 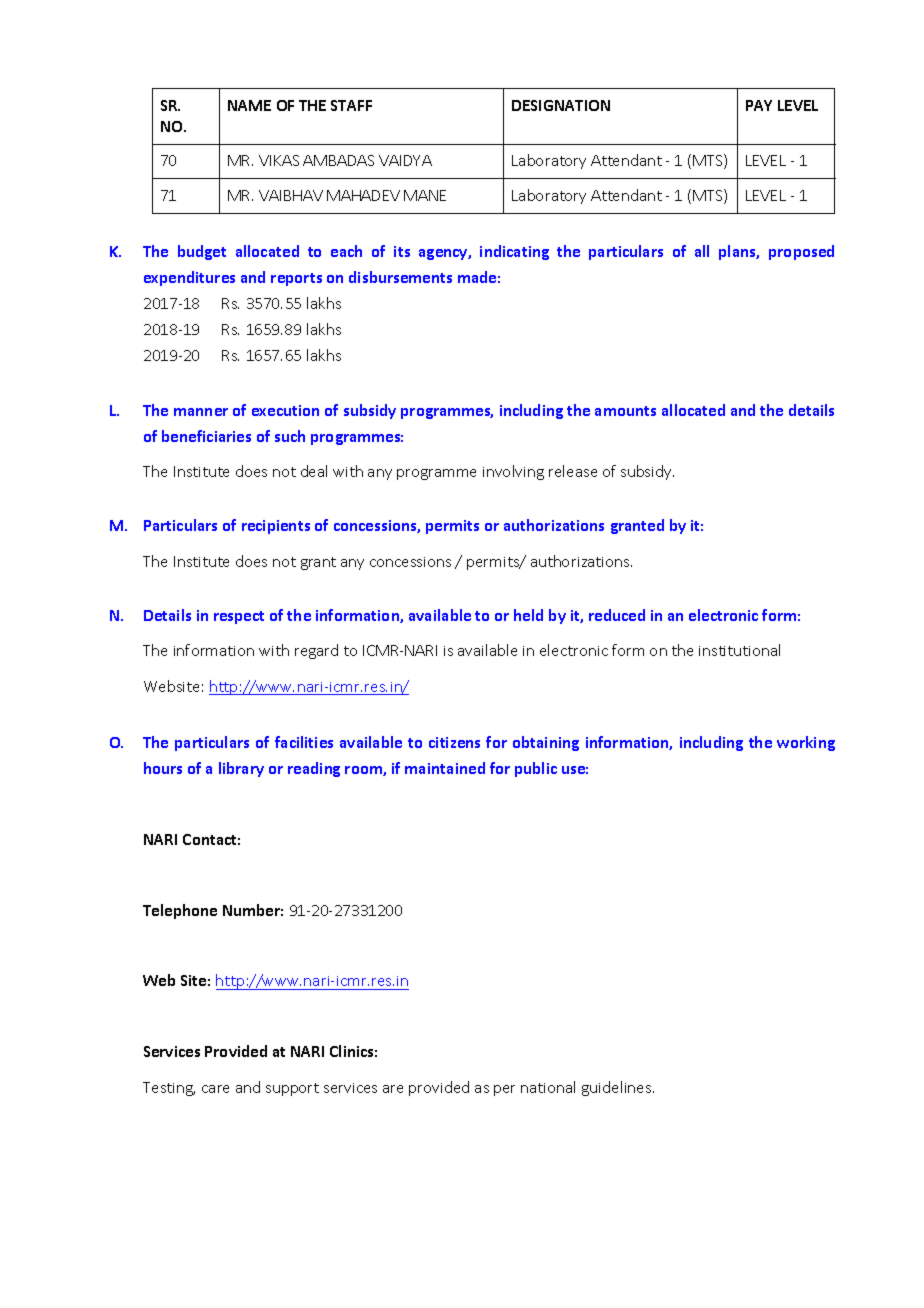 What do you see at coordinates (189, 278) in the image?
I see `expenditures` at bounding box center [189, 278].
